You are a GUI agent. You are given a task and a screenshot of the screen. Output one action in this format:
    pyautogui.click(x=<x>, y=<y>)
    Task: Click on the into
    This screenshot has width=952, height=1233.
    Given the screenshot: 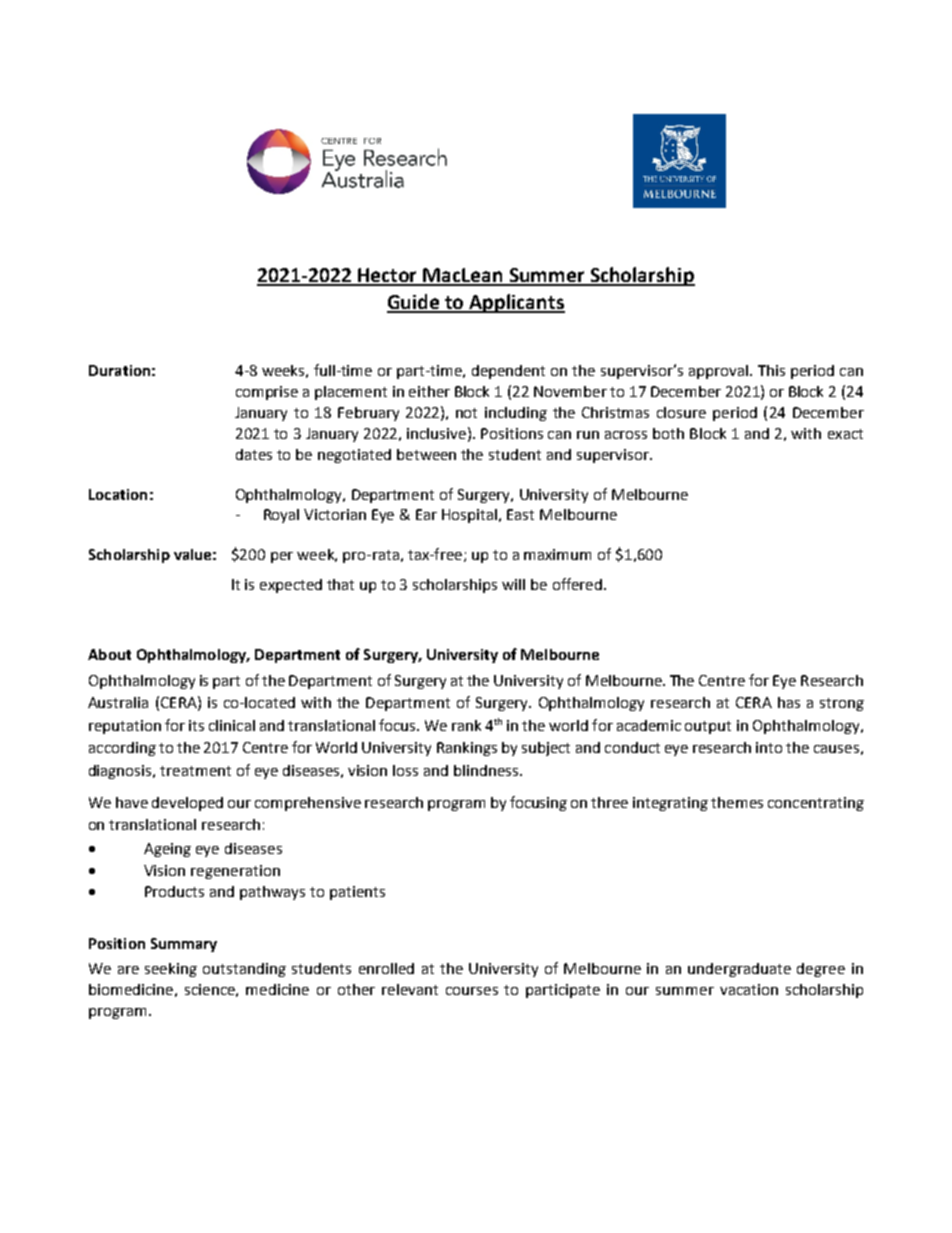 What is the action you would take?
    pyautogui.click(x=769, y=747)
